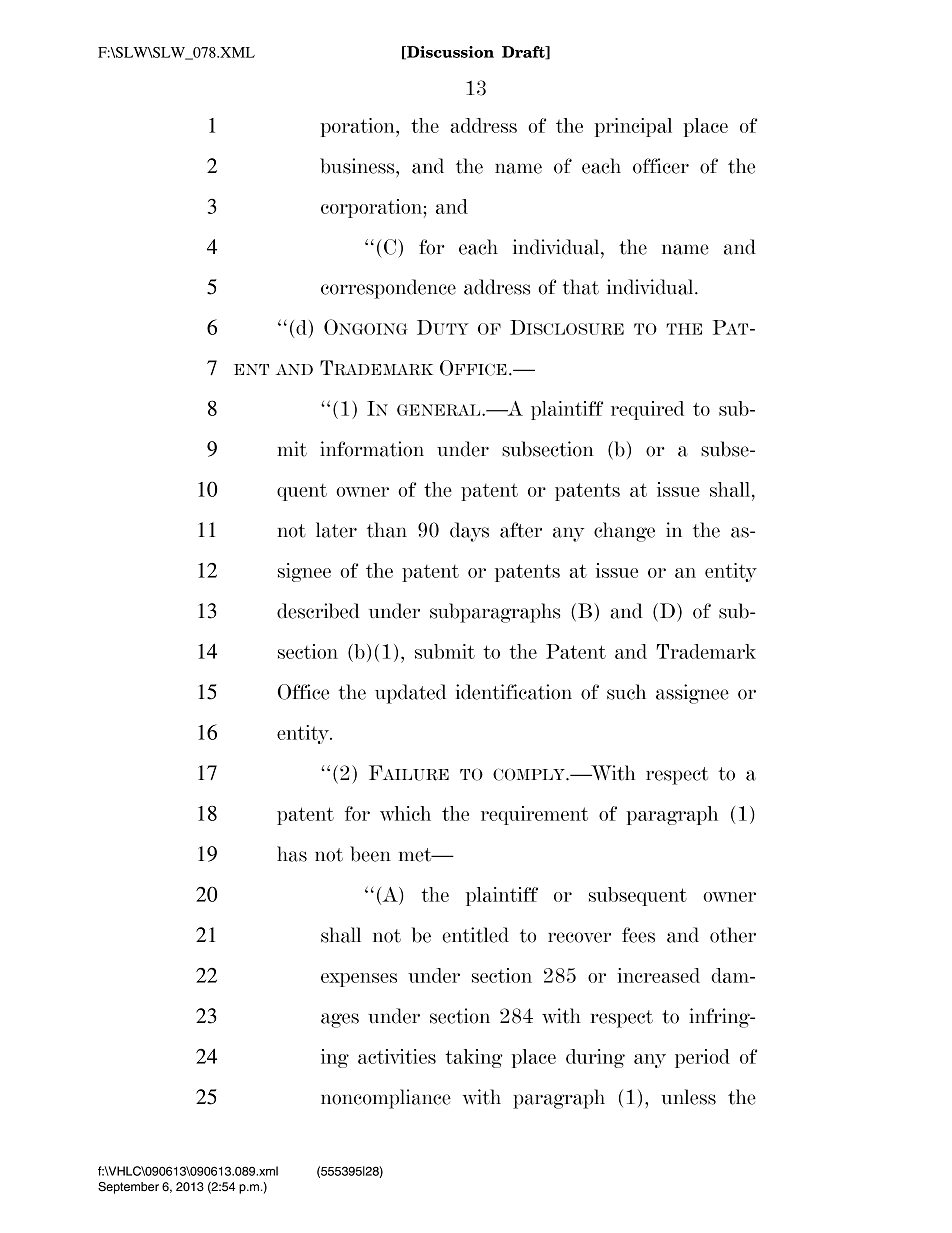 The width and height of the image is (952, 1233). I want to click on than, so click(387, 530).
